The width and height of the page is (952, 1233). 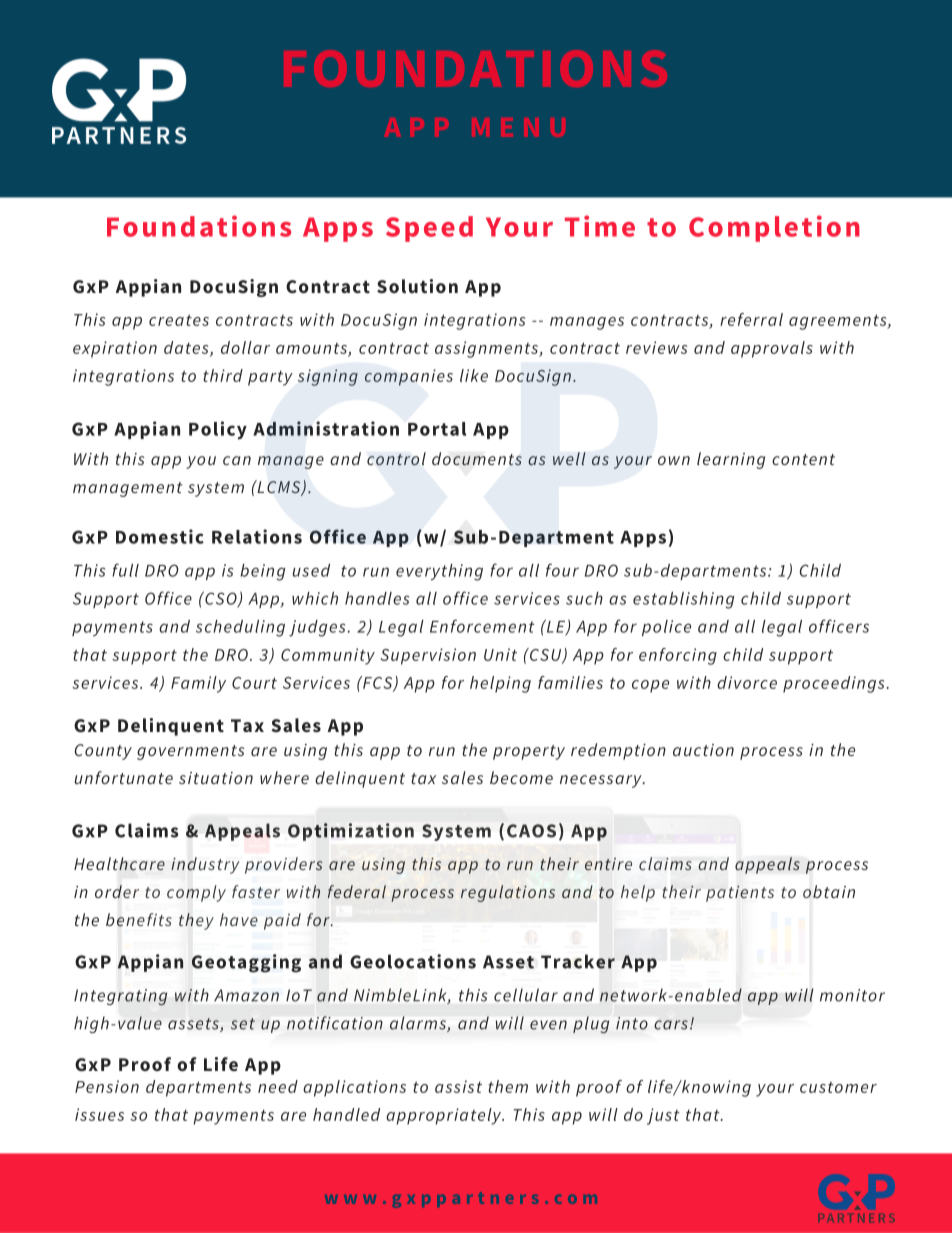 I want to click on Family, so click(x=198, y=684).
